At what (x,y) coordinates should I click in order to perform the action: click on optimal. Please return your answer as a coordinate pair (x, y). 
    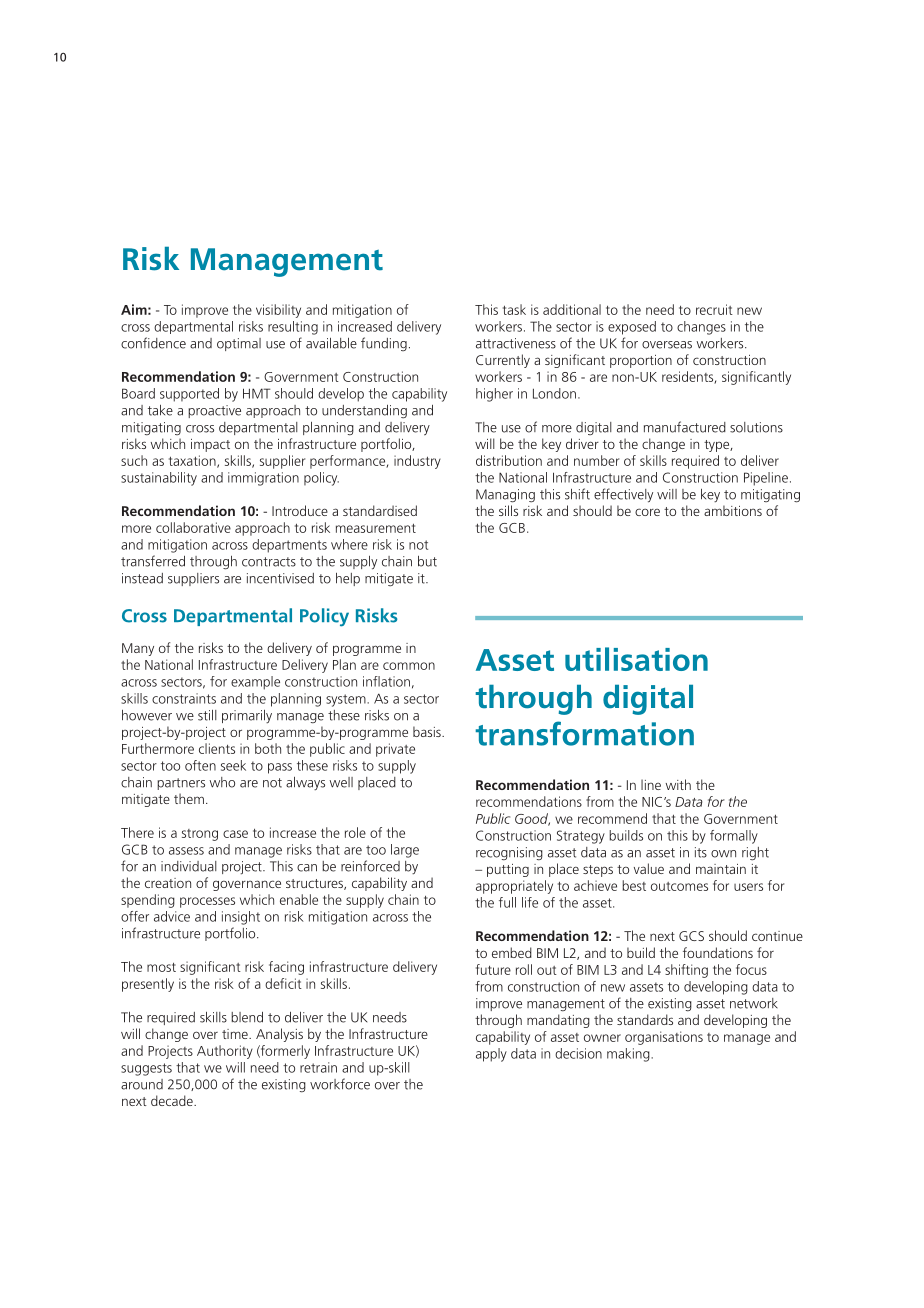
    Looking at the image, I should click on (239, 344).
